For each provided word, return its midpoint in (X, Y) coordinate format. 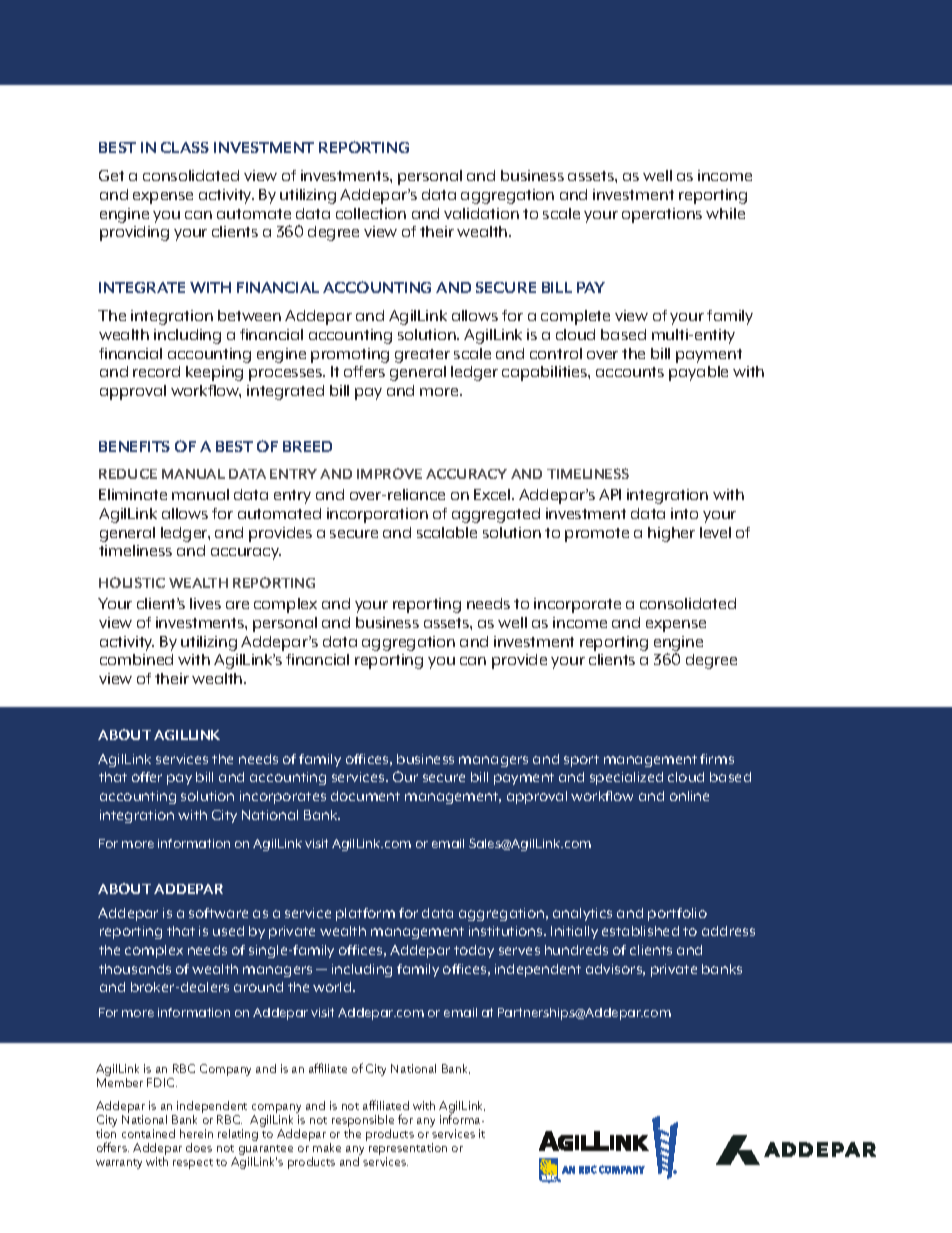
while (725, 213)
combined (136, 659)
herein (196, 1133)
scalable (447, 532)
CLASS (185, 147)
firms (717, 759)
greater (422, 356)
